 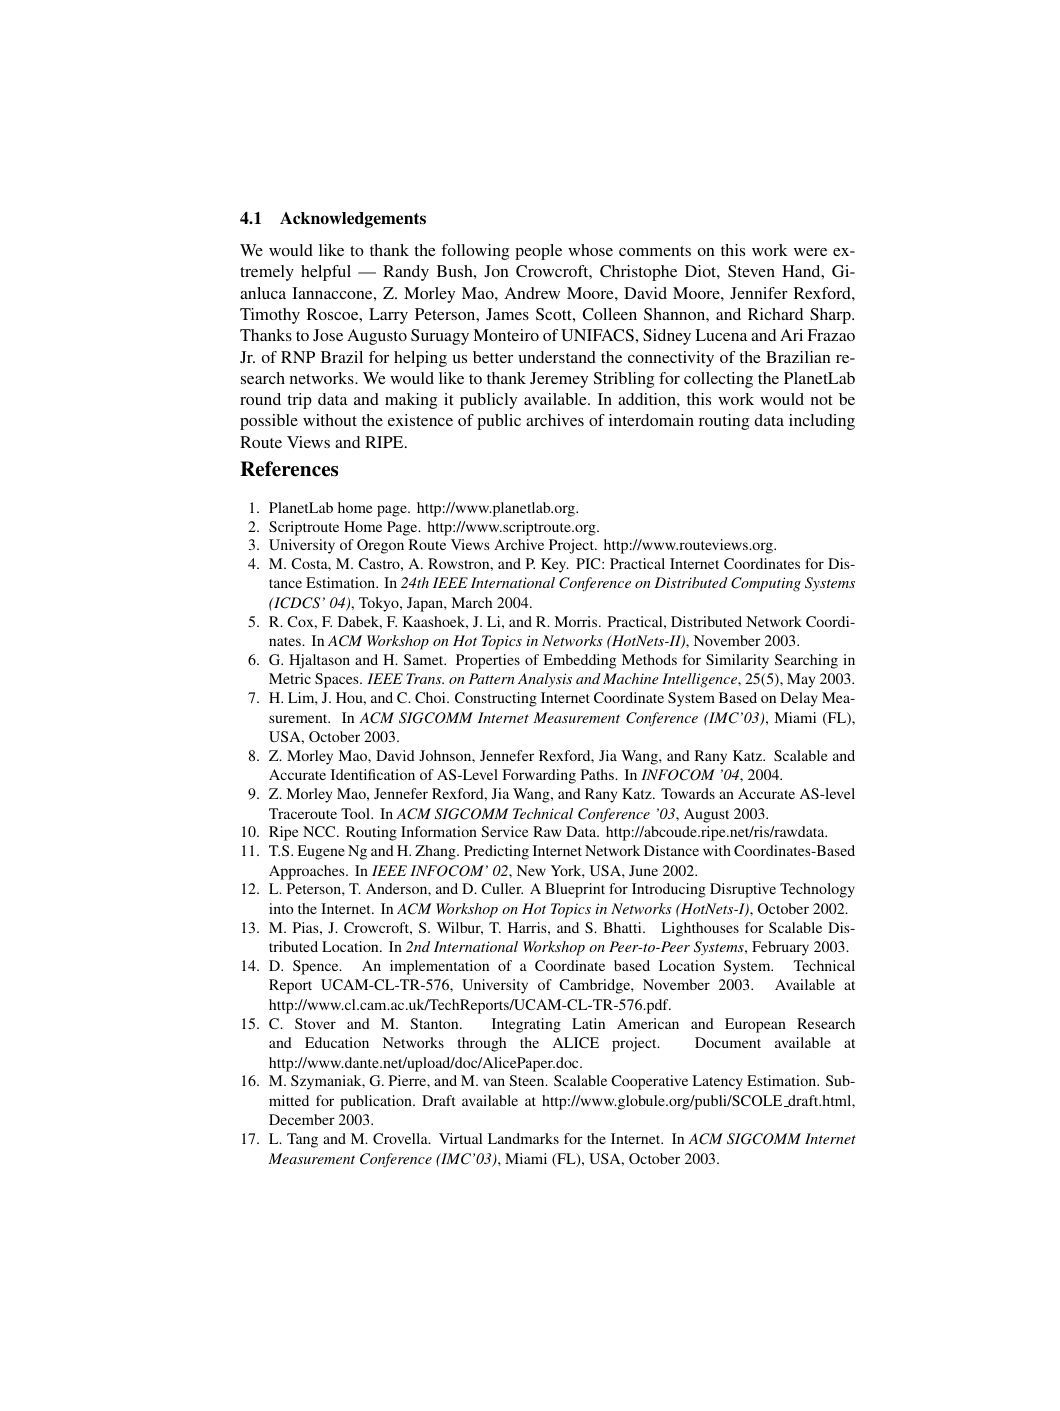 I want to click on Disruptive, so click(x=743, y=890).
